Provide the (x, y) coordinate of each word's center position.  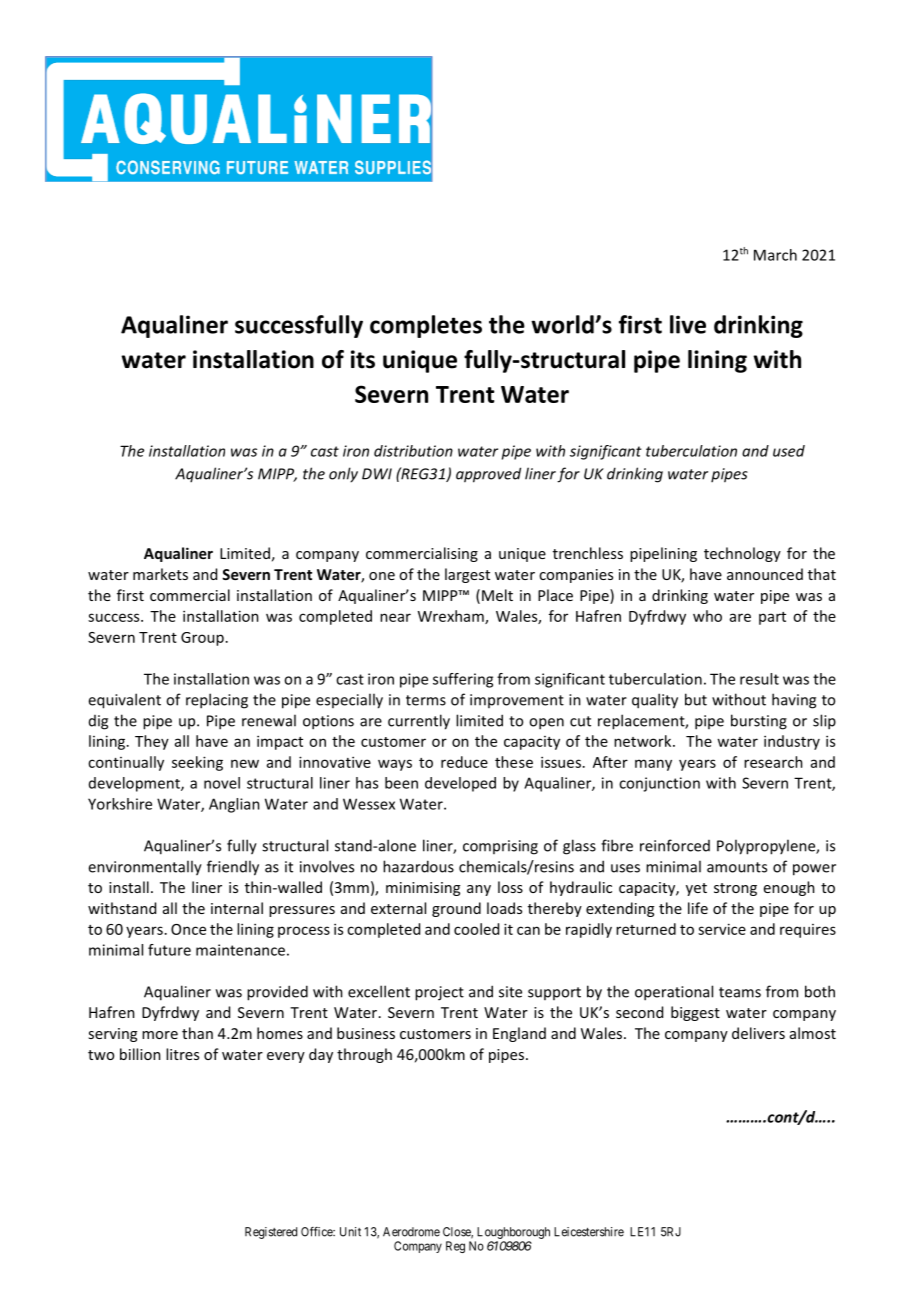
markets (160, 574)
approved (488, 475)
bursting (759, 722)
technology (742, 554)
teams (740, 992)
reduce (464, 762)
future (169, 950)
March (775, 255)
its (363, 359)
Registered (271, 1233)
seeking (197, 763)
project (439, 993)
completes (426, 326)
